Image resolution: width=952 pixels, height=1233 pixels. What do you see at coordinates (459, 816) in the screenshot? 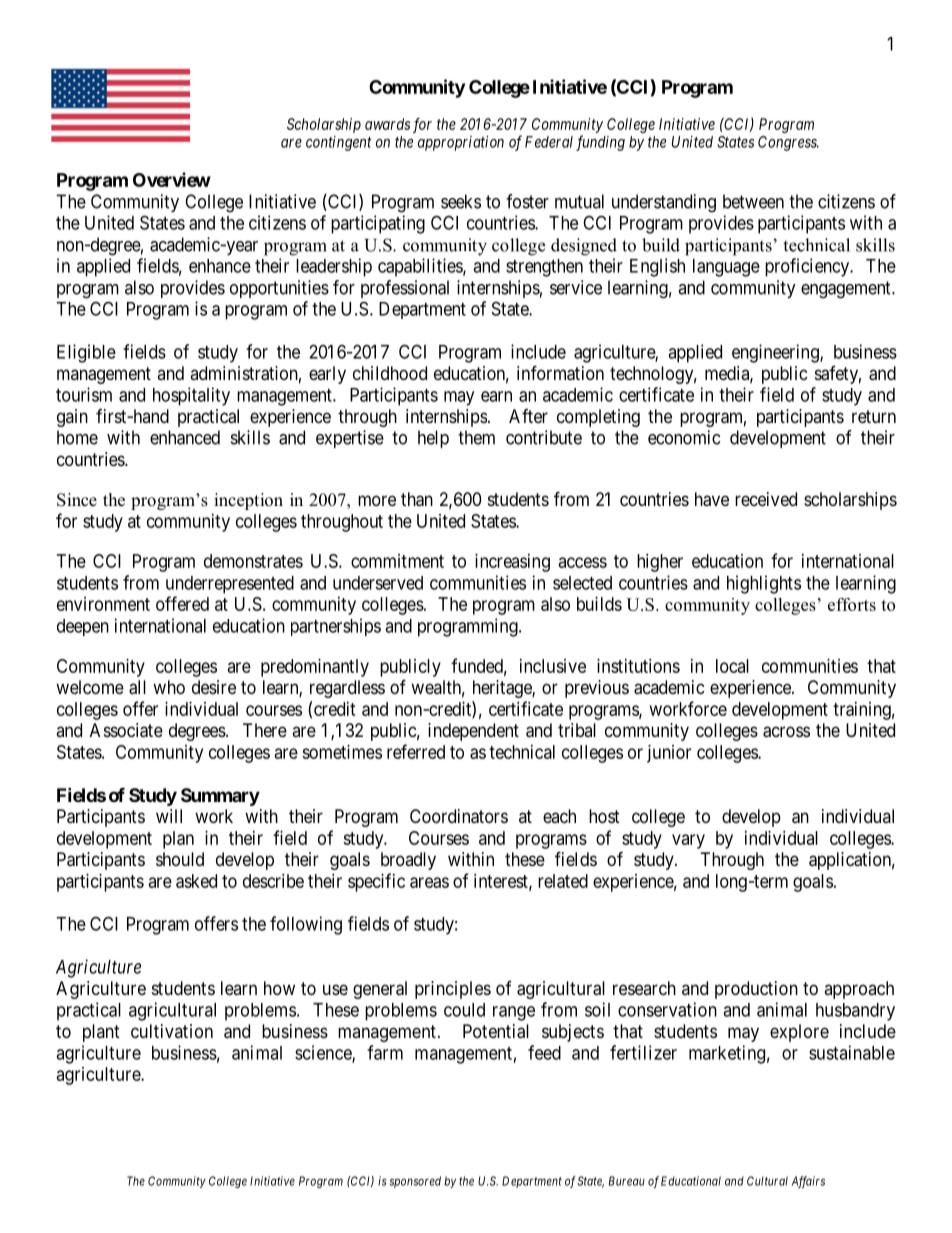
I see `Coordinators` at bounding box center [459, 816].
